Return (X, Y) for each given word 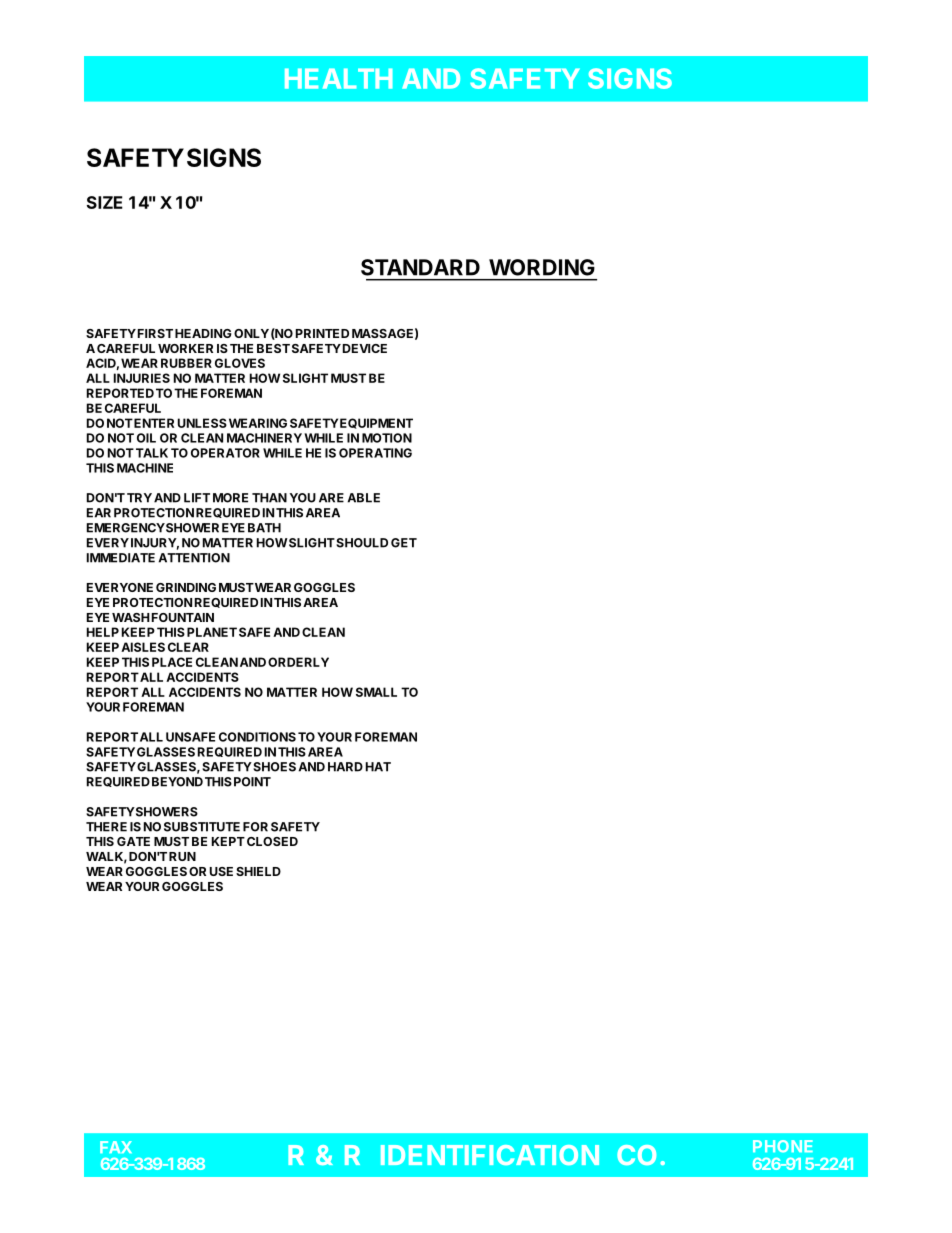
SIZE (105, 202)
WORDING (542, 267)
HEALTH (339, 78)
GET (404, 543)
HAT (378, 767)
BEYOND (177, 782)
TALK (152, 453)
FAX (116, 1147)
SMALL (376, 692)
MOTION (387, 438)
